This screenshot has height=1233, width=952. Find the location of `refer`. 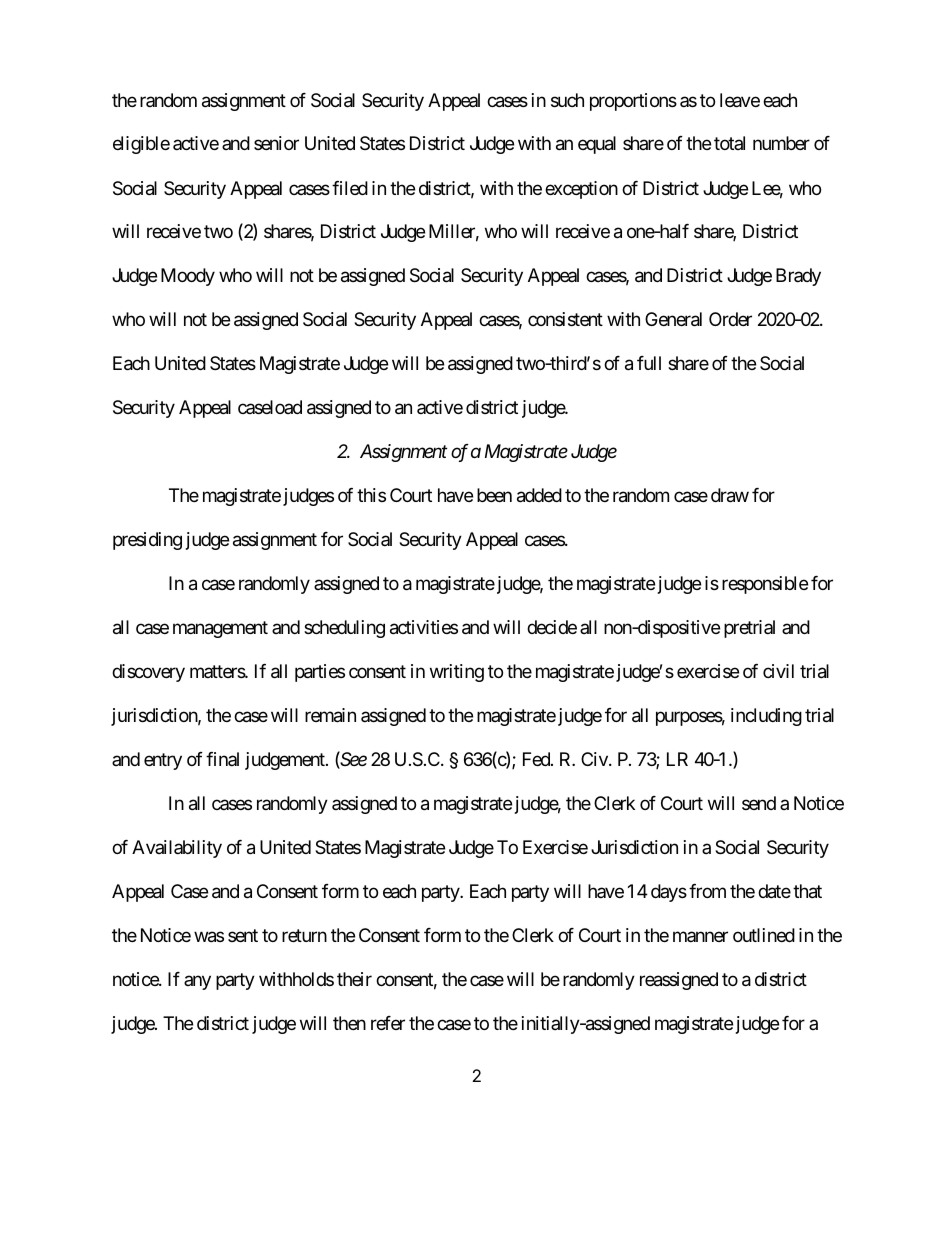

refer is located at coordinates (388, 1023).
